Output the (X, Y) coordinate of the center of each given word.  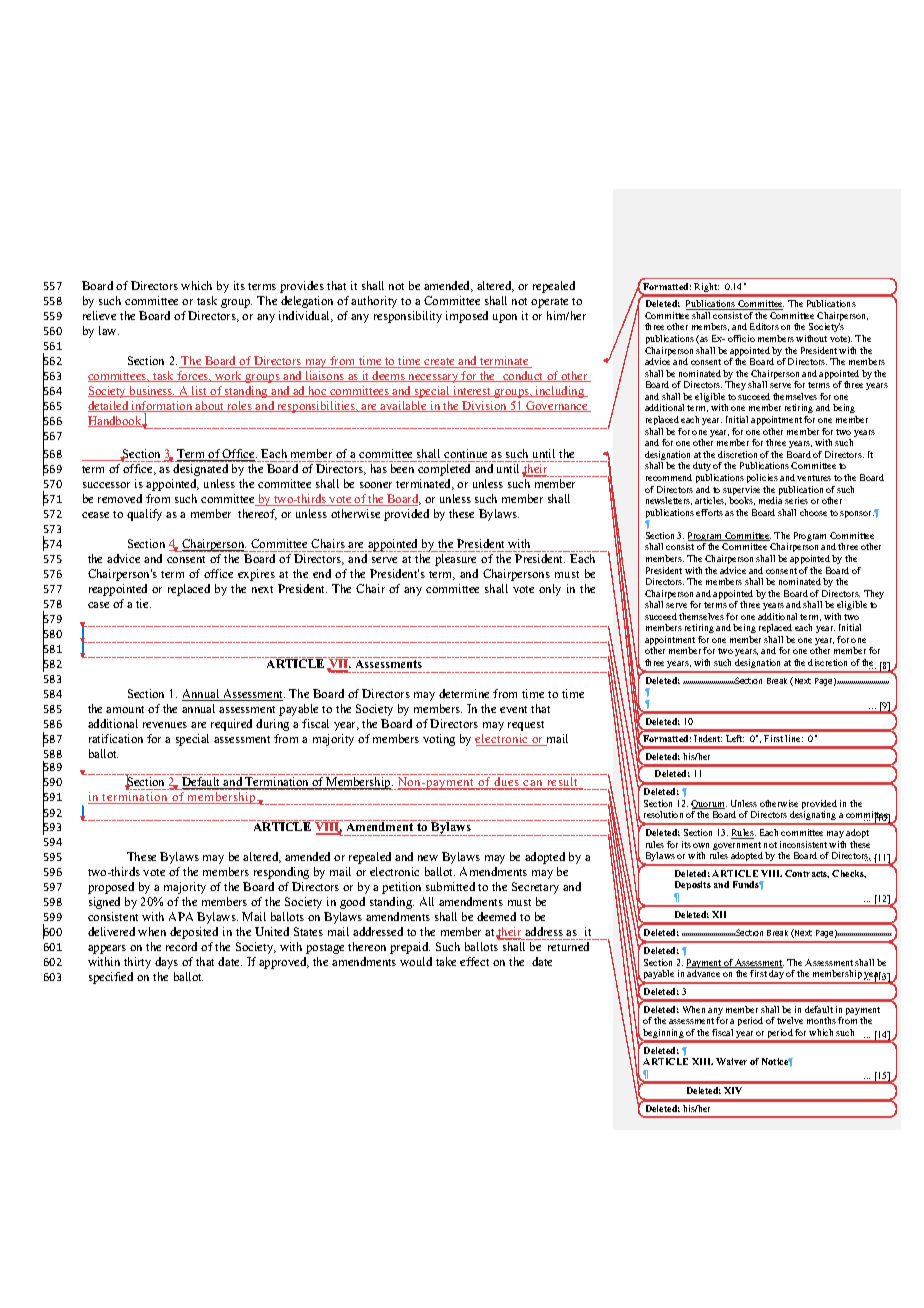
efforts (709, 512)
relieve (99, 315)
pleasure (455, 560)
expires (256, 575)
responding (281, 873)
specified (111, 978)
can (533, 784)
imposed (467, 317)
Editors (764, 326)
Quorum (709, 806)
